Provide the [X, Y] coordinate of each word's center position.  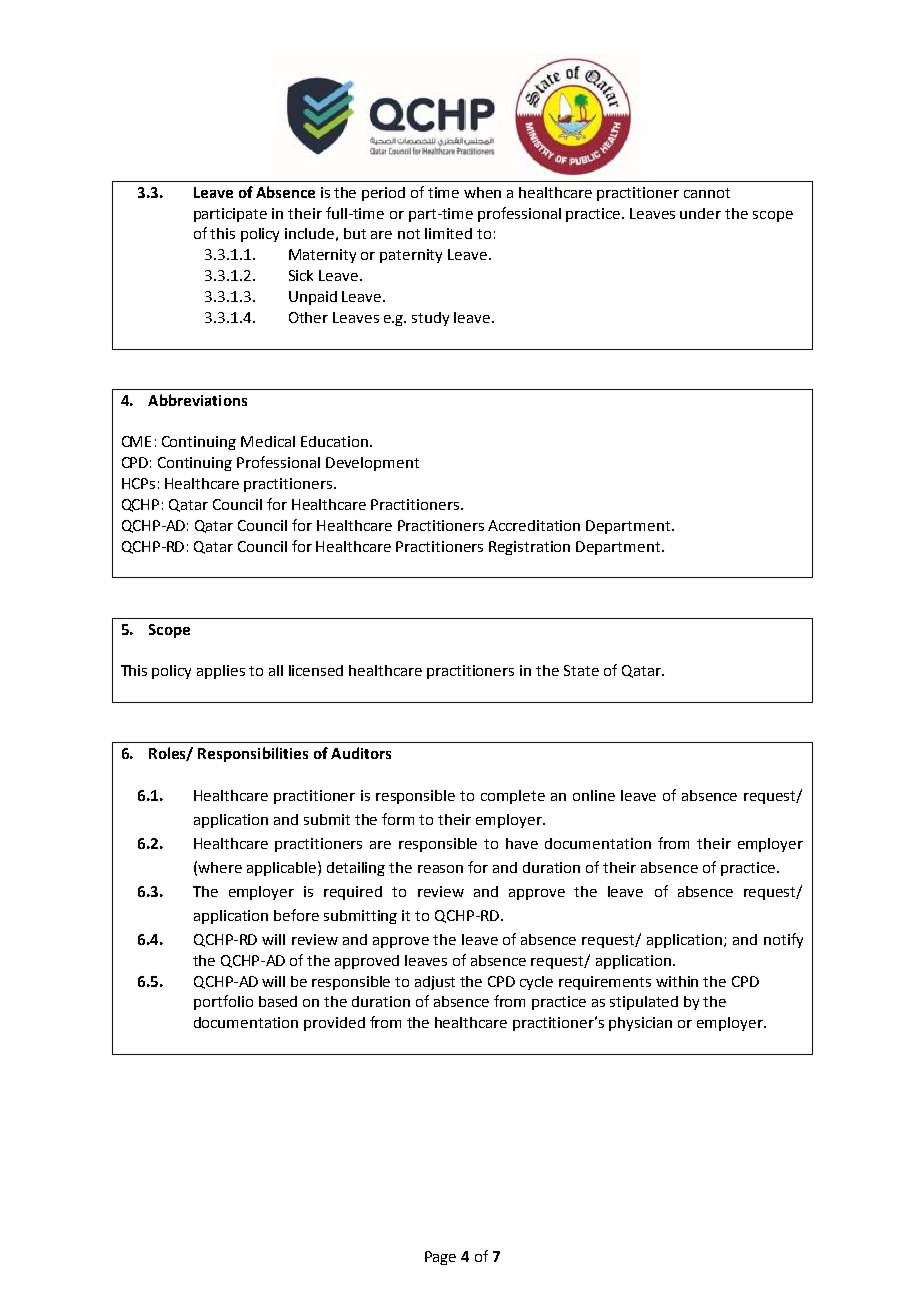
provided [334, 1024]
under [700, 213]
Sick [301, 275]
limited [448, 233]
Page [440, 1258]
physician [640, 1024]
